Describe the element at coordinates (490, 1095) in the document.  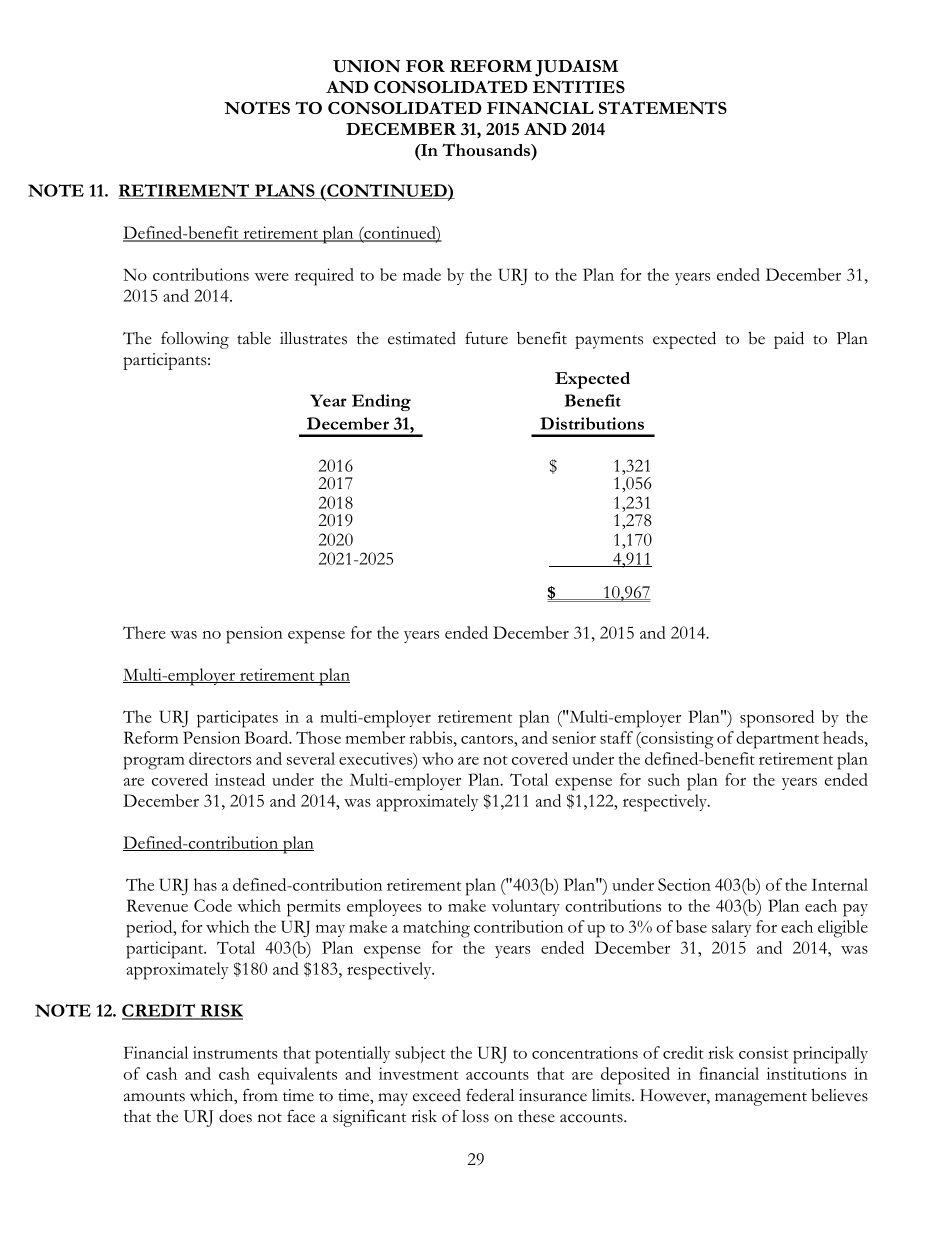
I see `federal` at that location.
